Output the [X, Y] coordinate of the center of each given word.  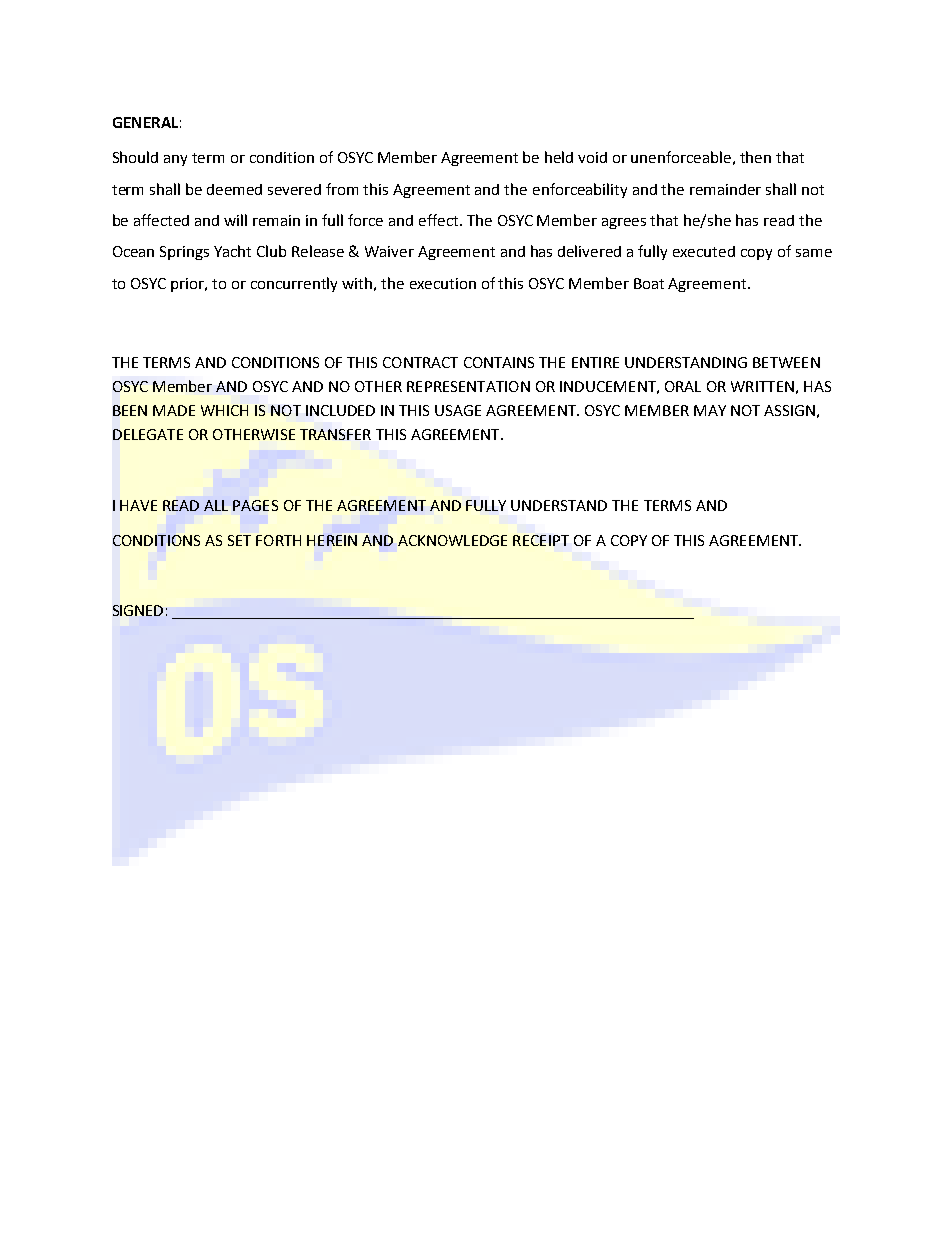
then [755, 157]
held [559, 157]
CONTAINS [499, 362]
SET [239, 540]
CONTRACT [420, 362]
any [175, 160]
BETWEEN [786, 362]
